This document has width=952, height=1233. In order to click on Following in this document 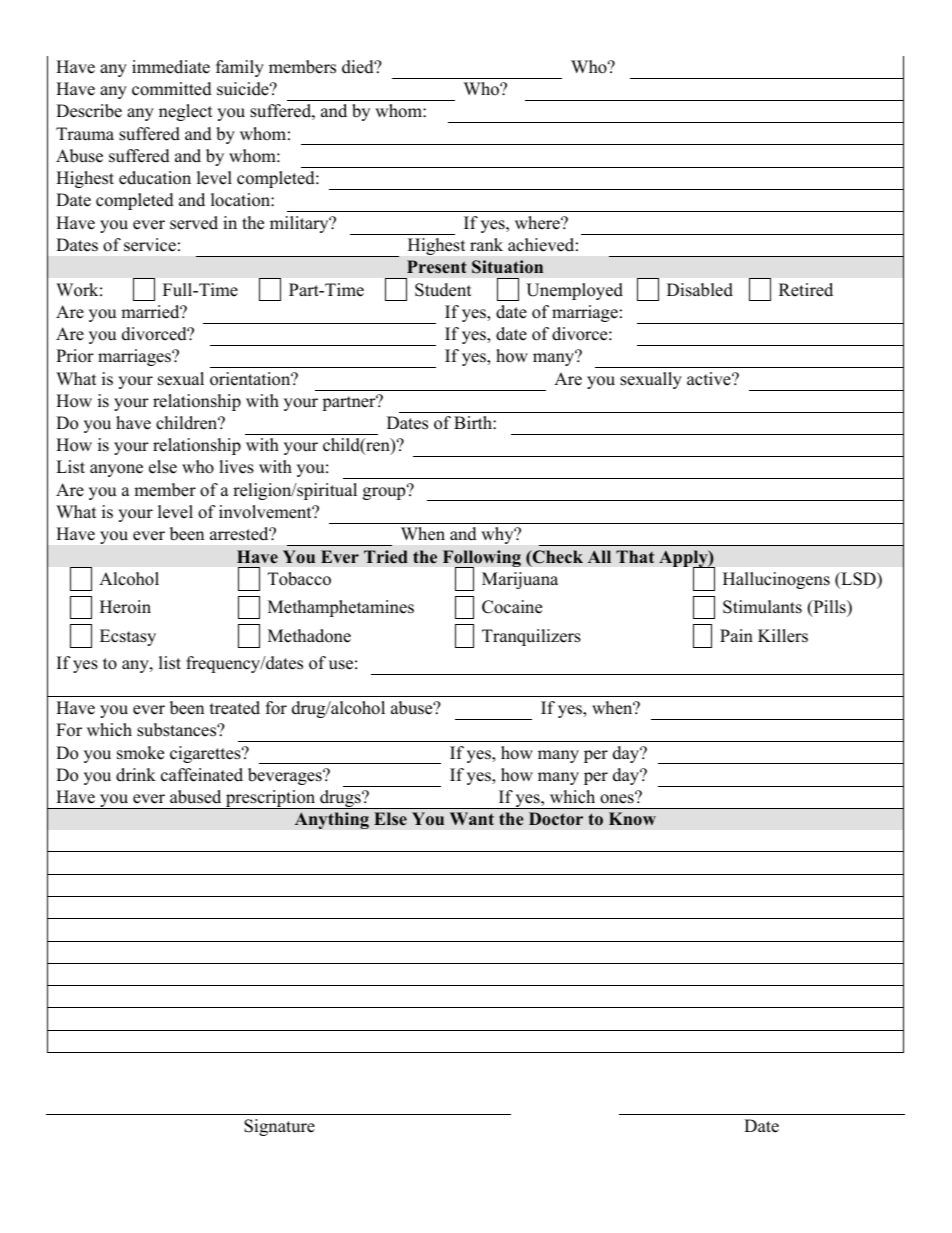, I will do `click(482, 560)`.
